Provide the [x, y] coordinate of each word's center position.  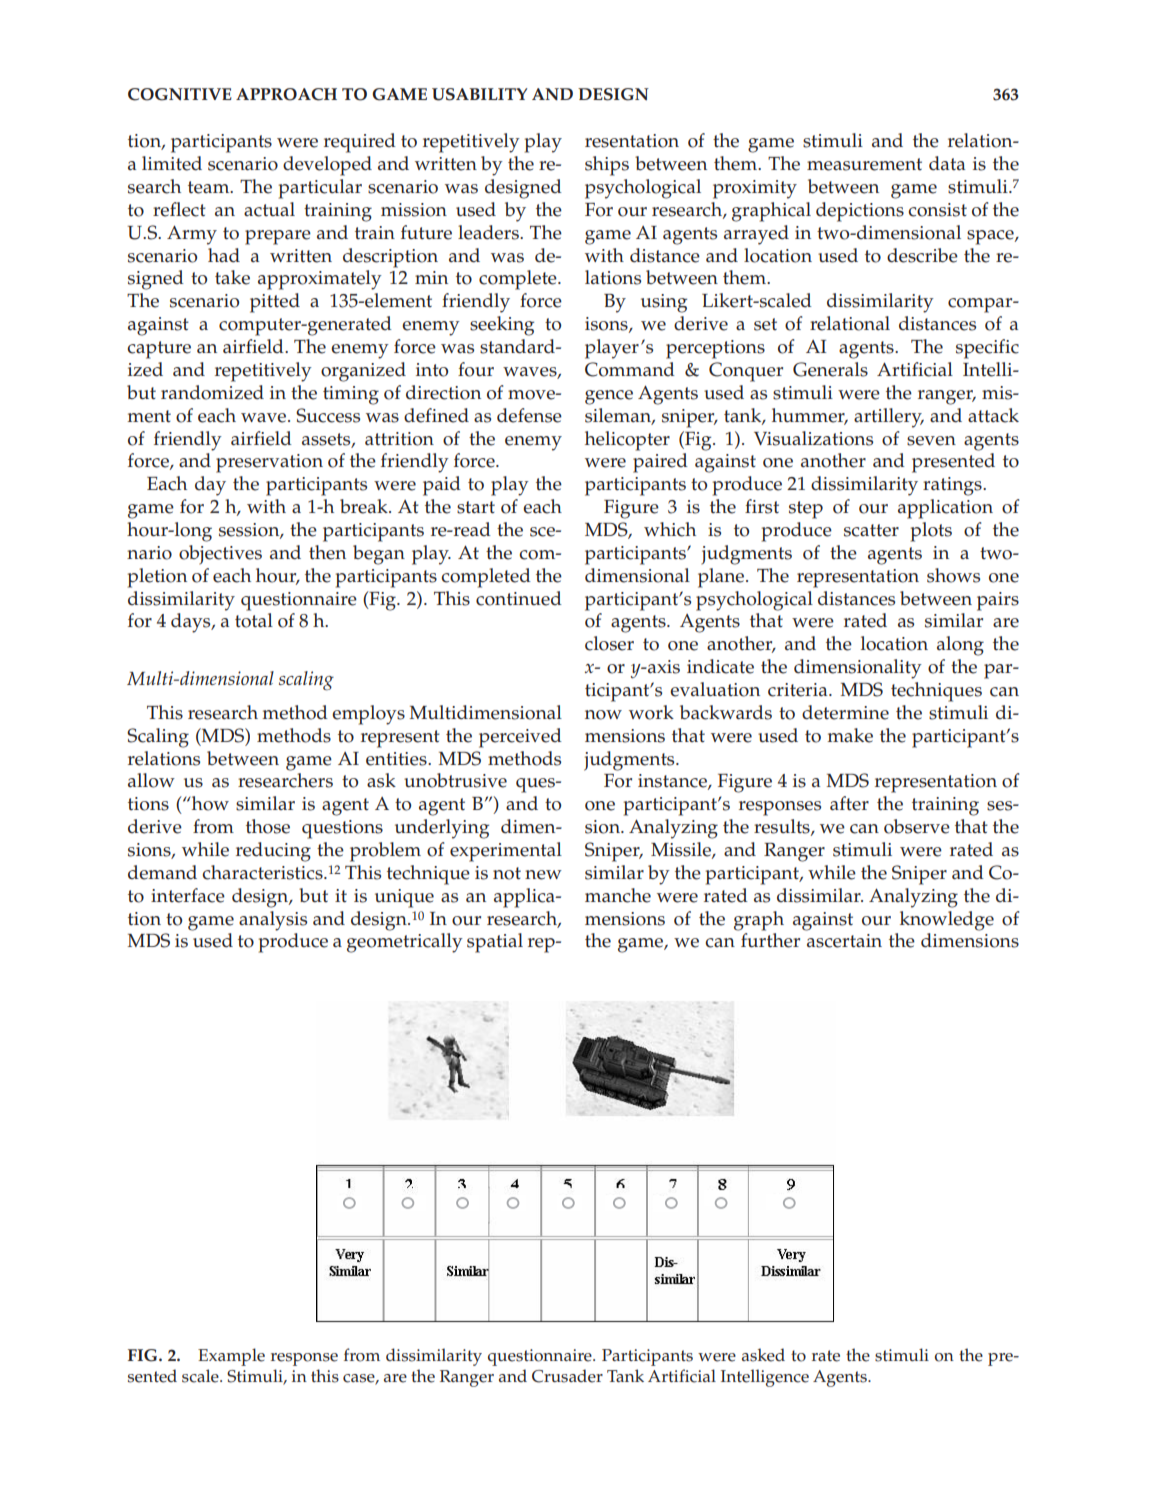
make [850, 735]
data [947, 163]
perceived [520, 738]
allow [151, 780]
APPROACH [286, 94]
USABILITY [479, 94]
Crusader [567, 1376]
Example [231, 1357]
